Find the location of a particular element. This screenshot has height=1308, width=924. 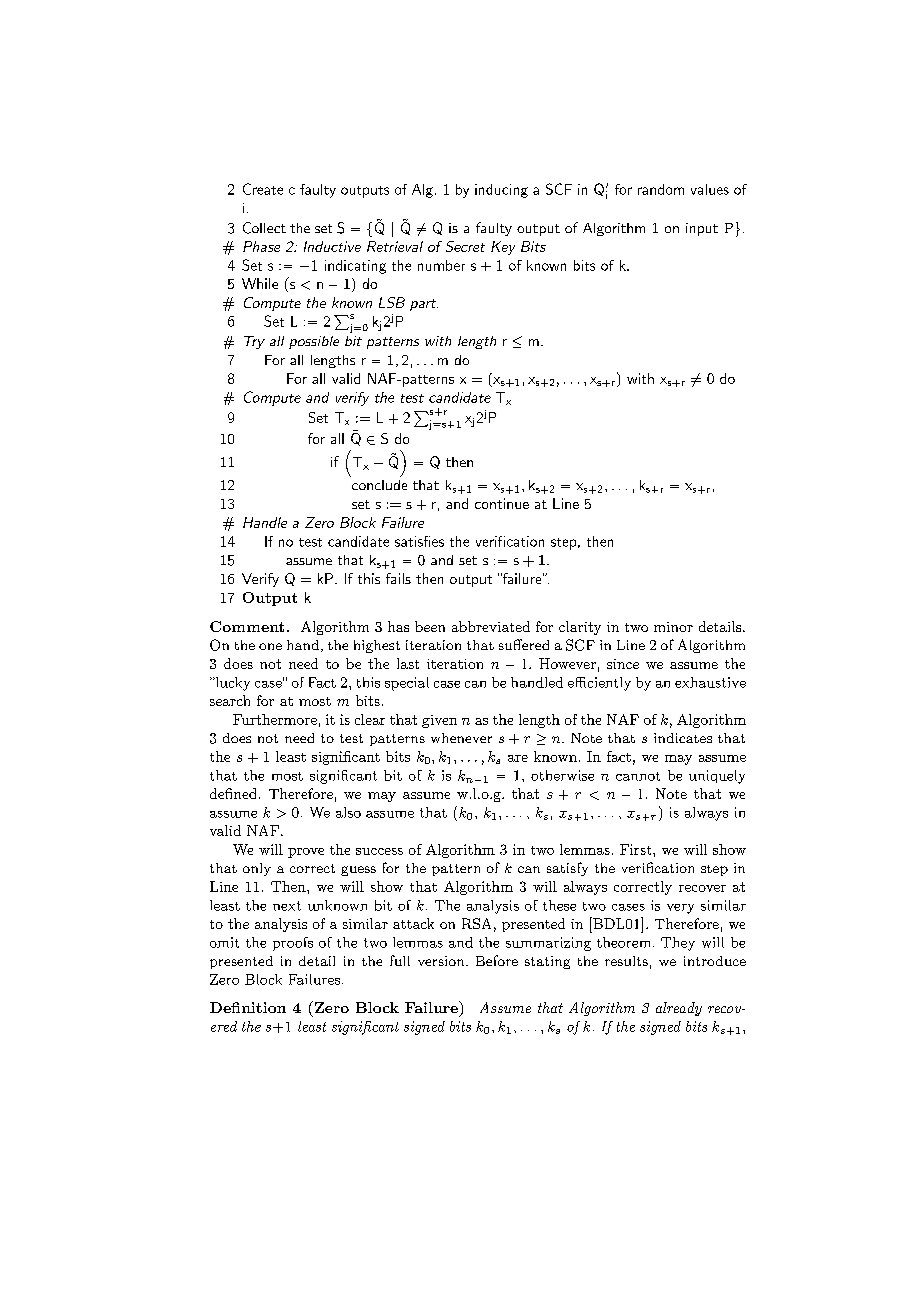

random is located at coordinates (661, 189).
